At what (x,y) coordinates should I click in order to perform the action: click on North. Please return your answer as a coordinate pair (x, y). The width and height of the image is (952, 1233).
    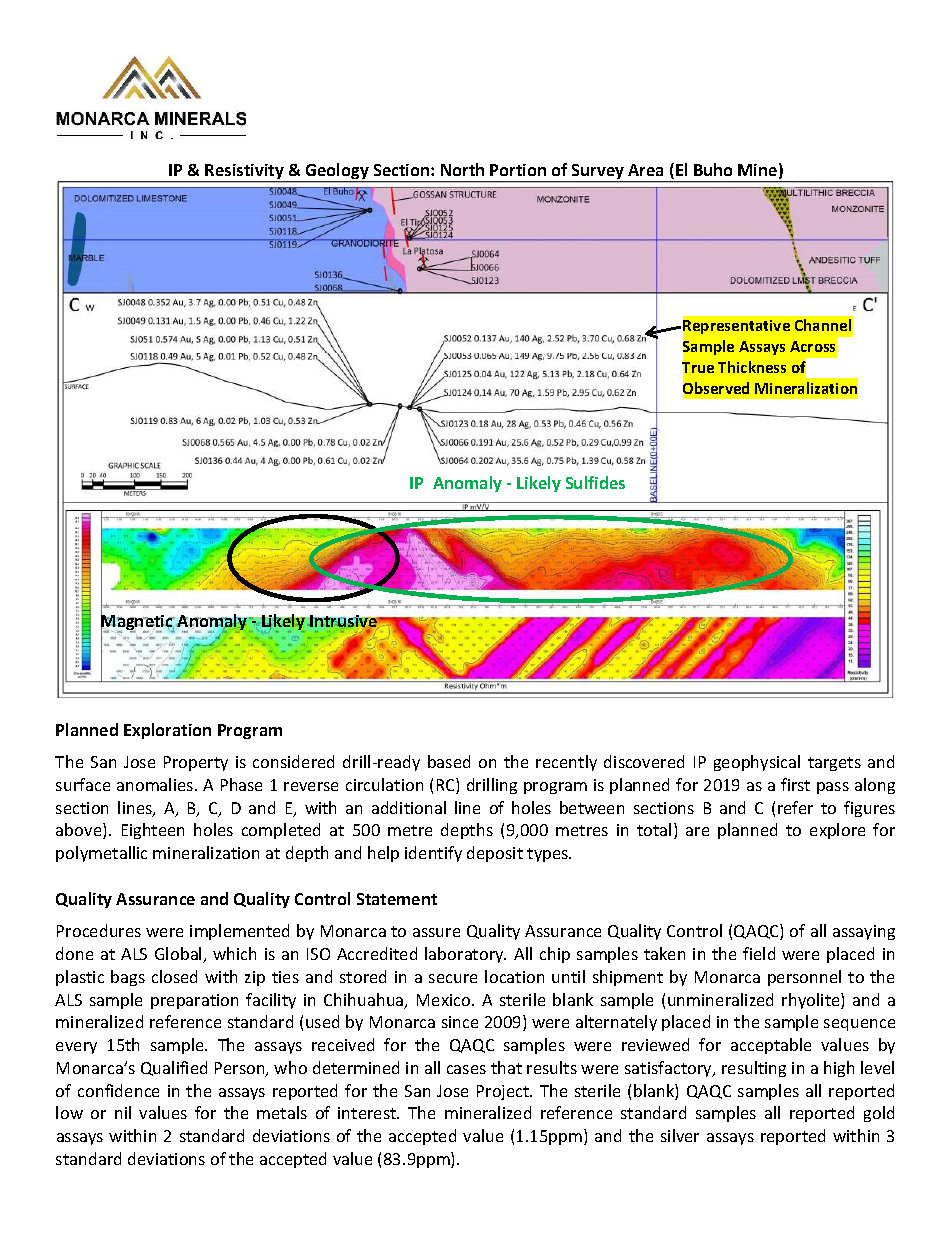
    Looking at the image, I should click on (462, 169).
